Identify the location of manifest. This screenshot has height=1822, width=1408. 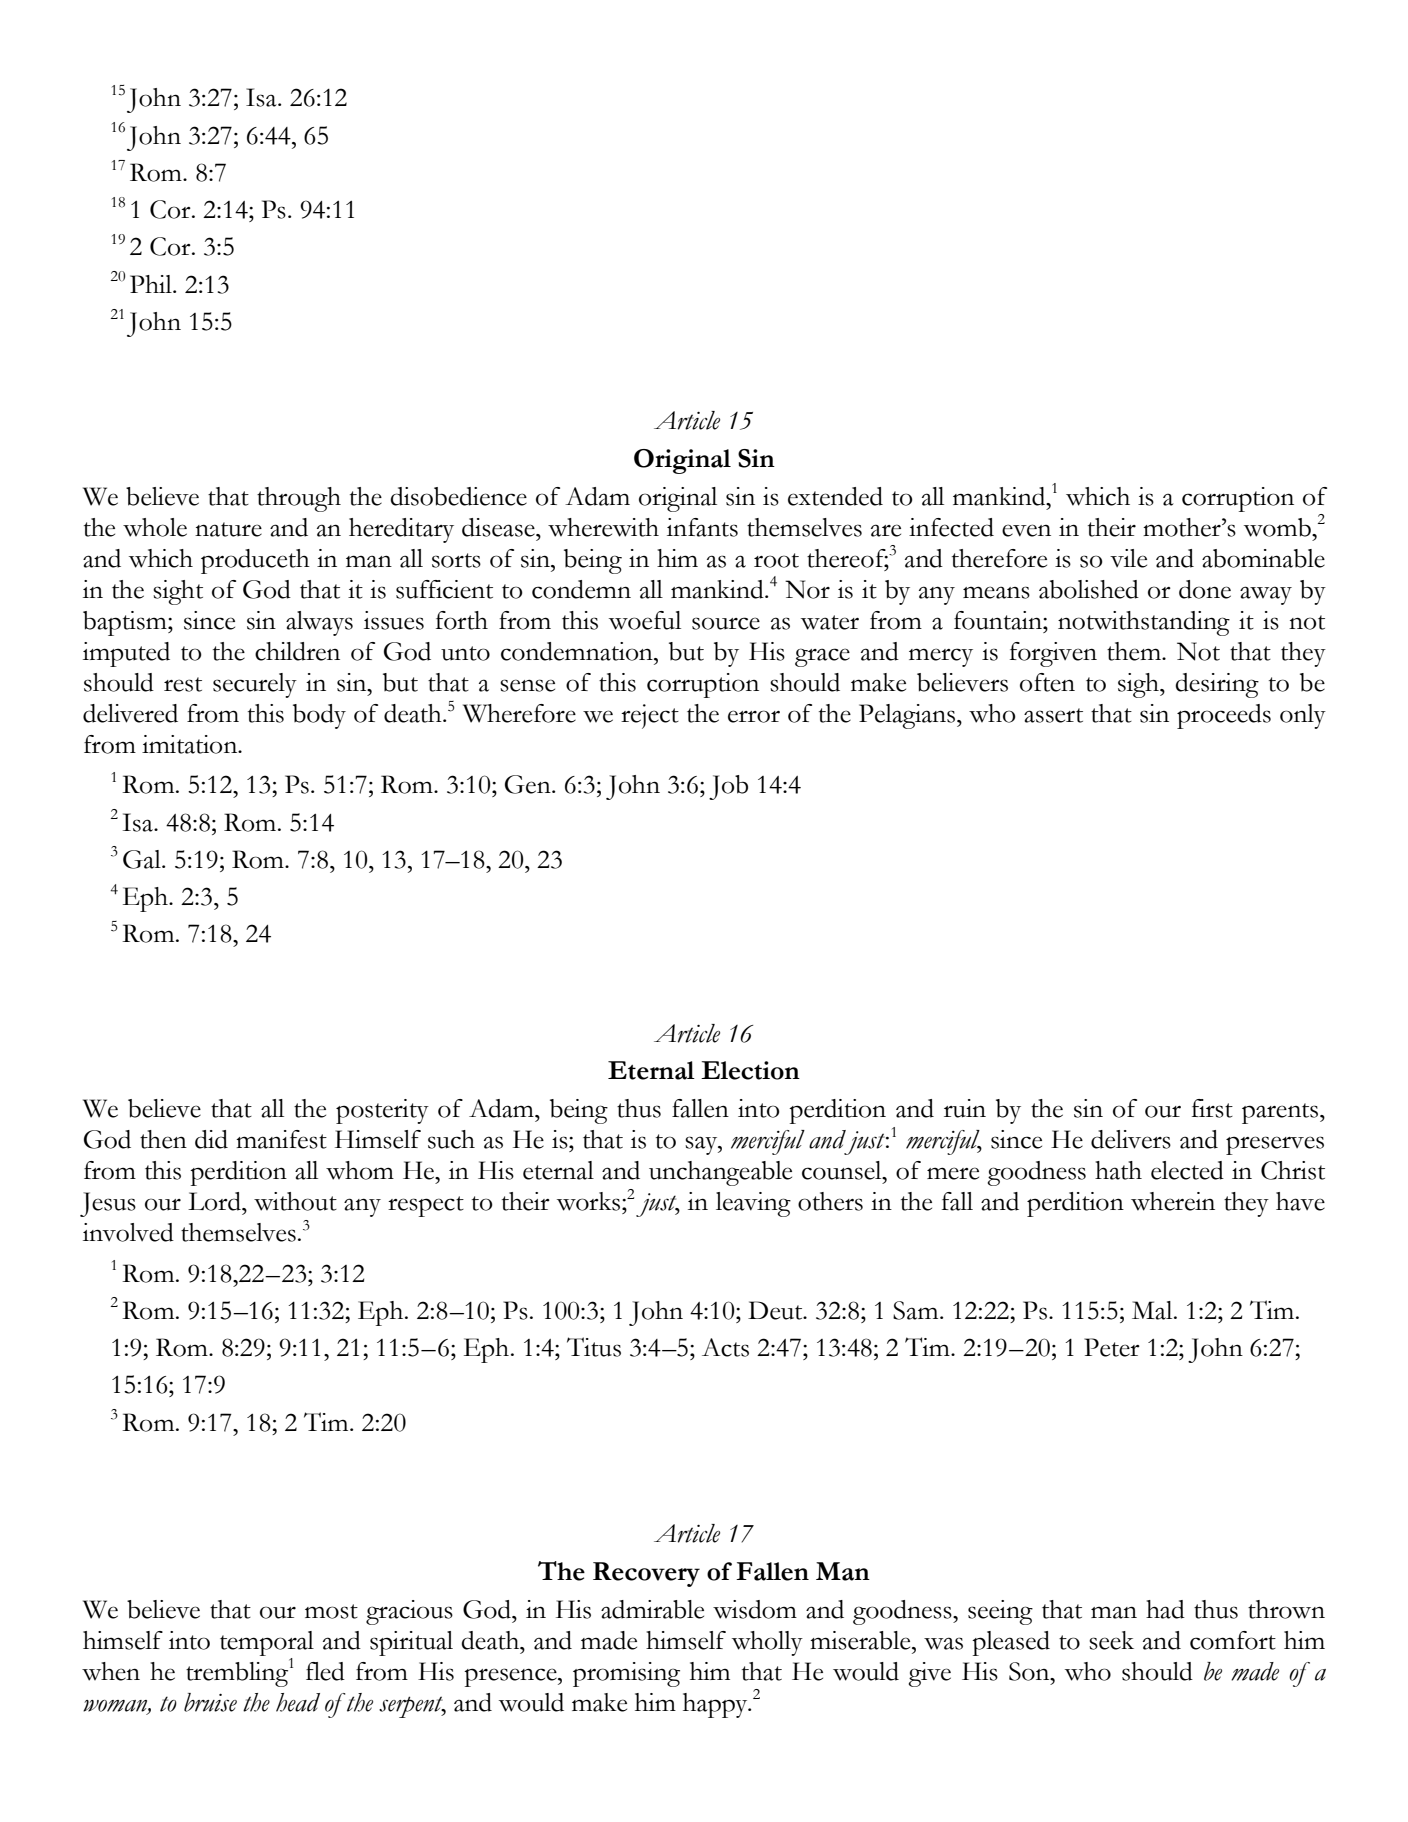
(281, 1139).
